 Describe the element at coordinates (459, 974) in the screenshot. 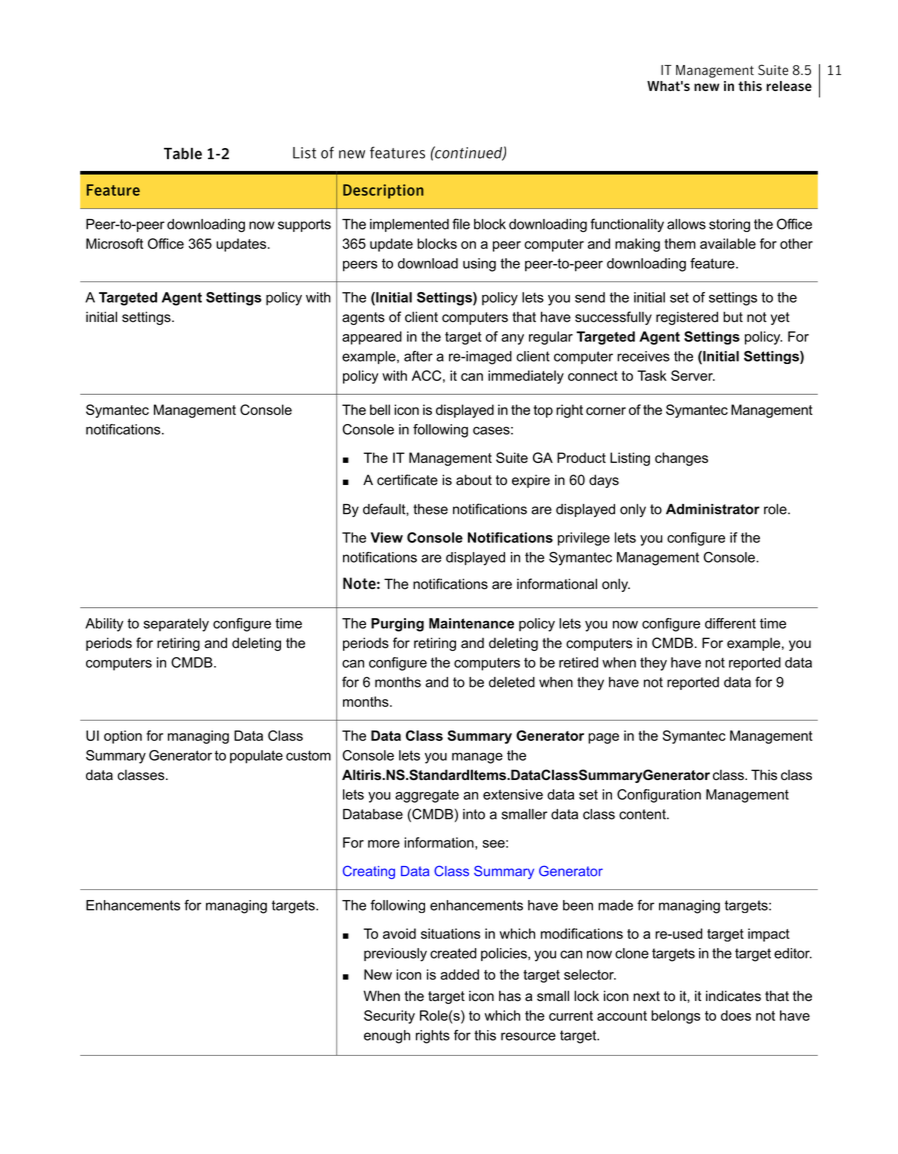

I see `added` at that location.
